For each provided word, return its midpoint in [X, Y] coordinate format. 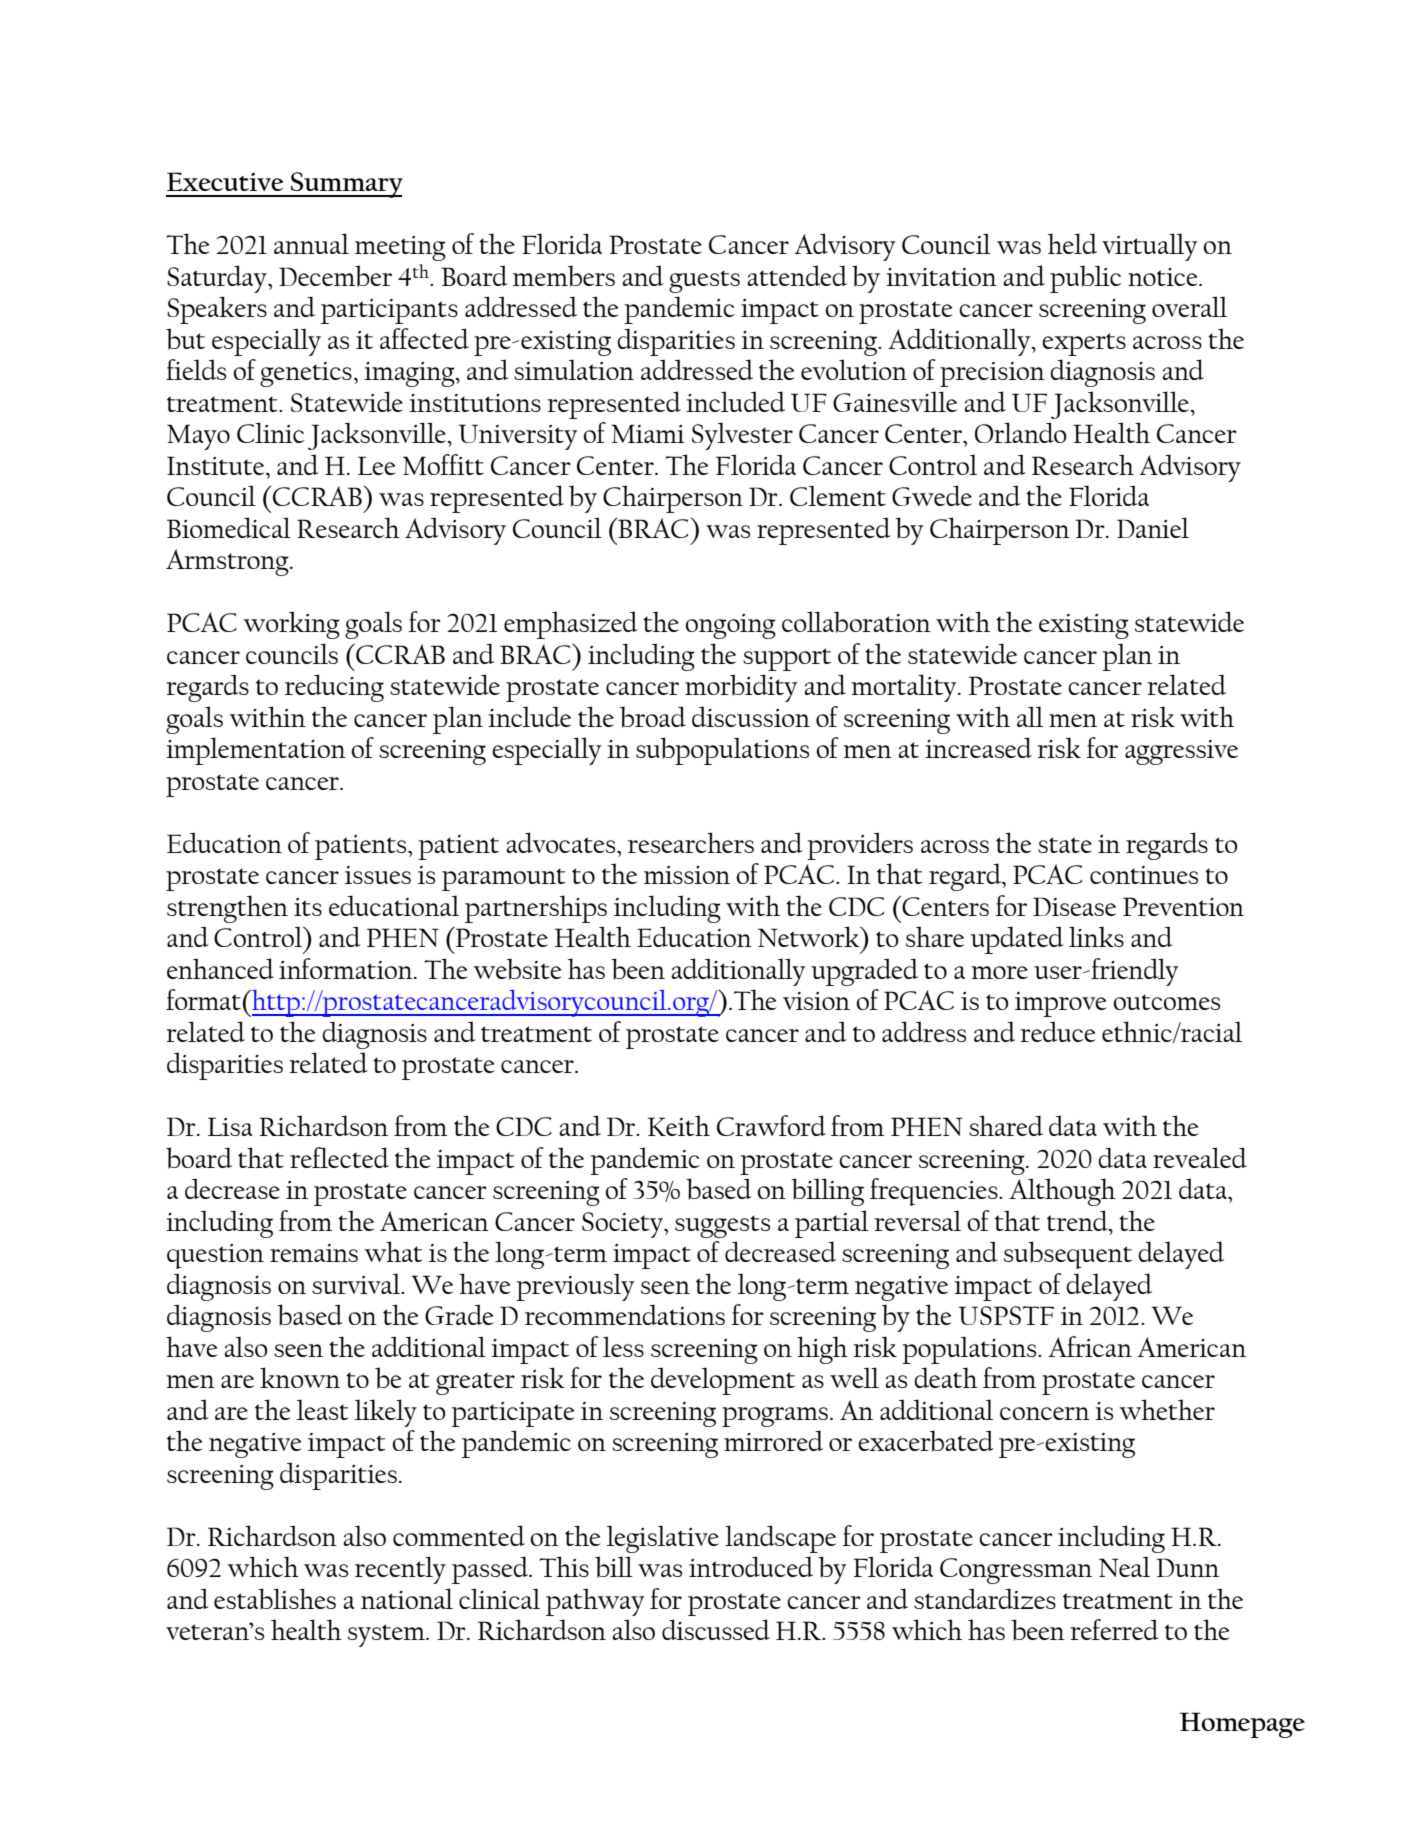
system [387, 1635]
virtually [1149, 247]
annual [311, 243]
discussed [716, 1629]
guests [704, 281]
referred [1114, 1629]
